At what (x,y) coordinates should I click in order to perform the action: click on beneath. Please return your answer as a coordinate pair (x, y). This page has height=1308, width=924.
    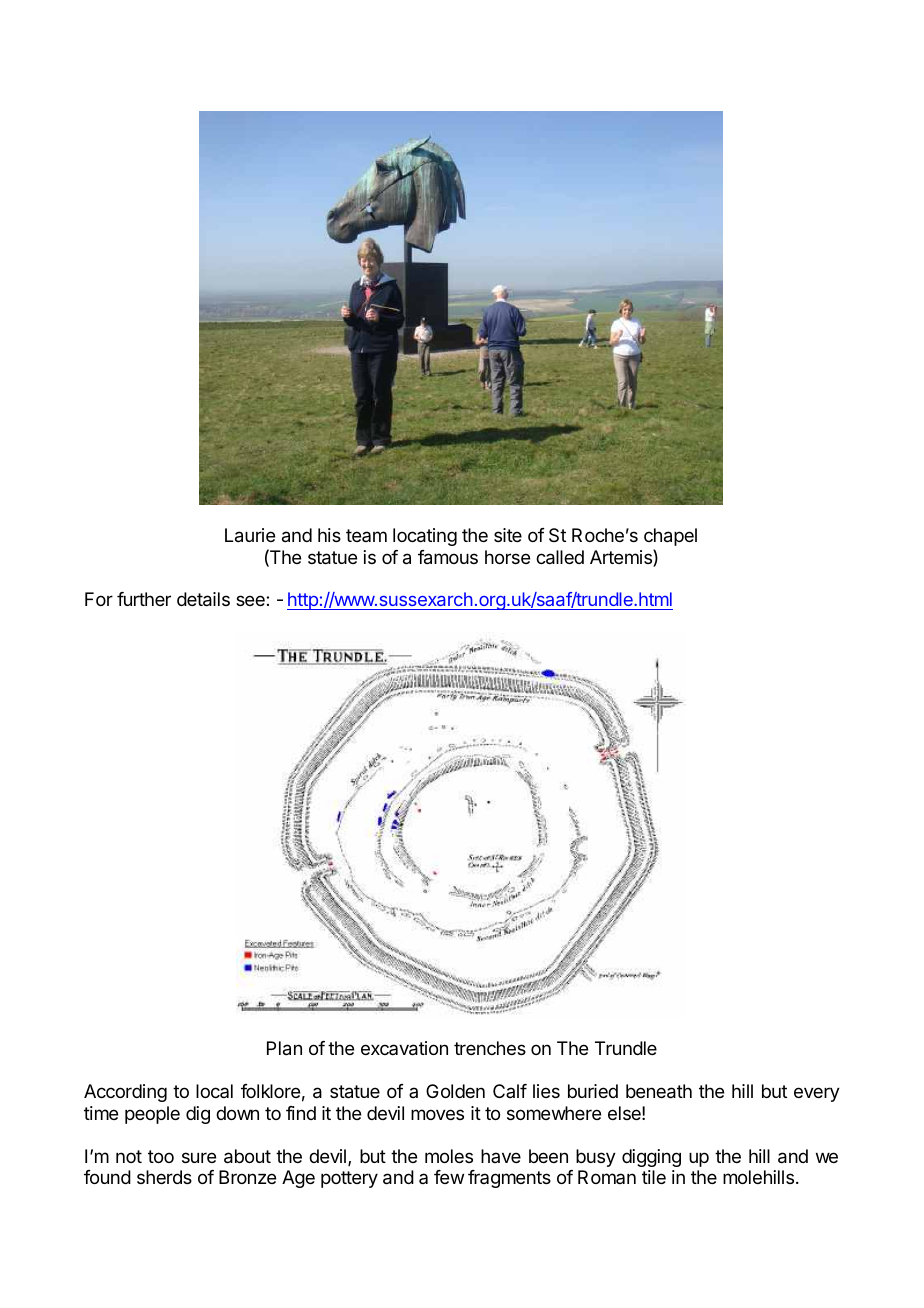
    Looking at the image, I should click on (659, 1091).
